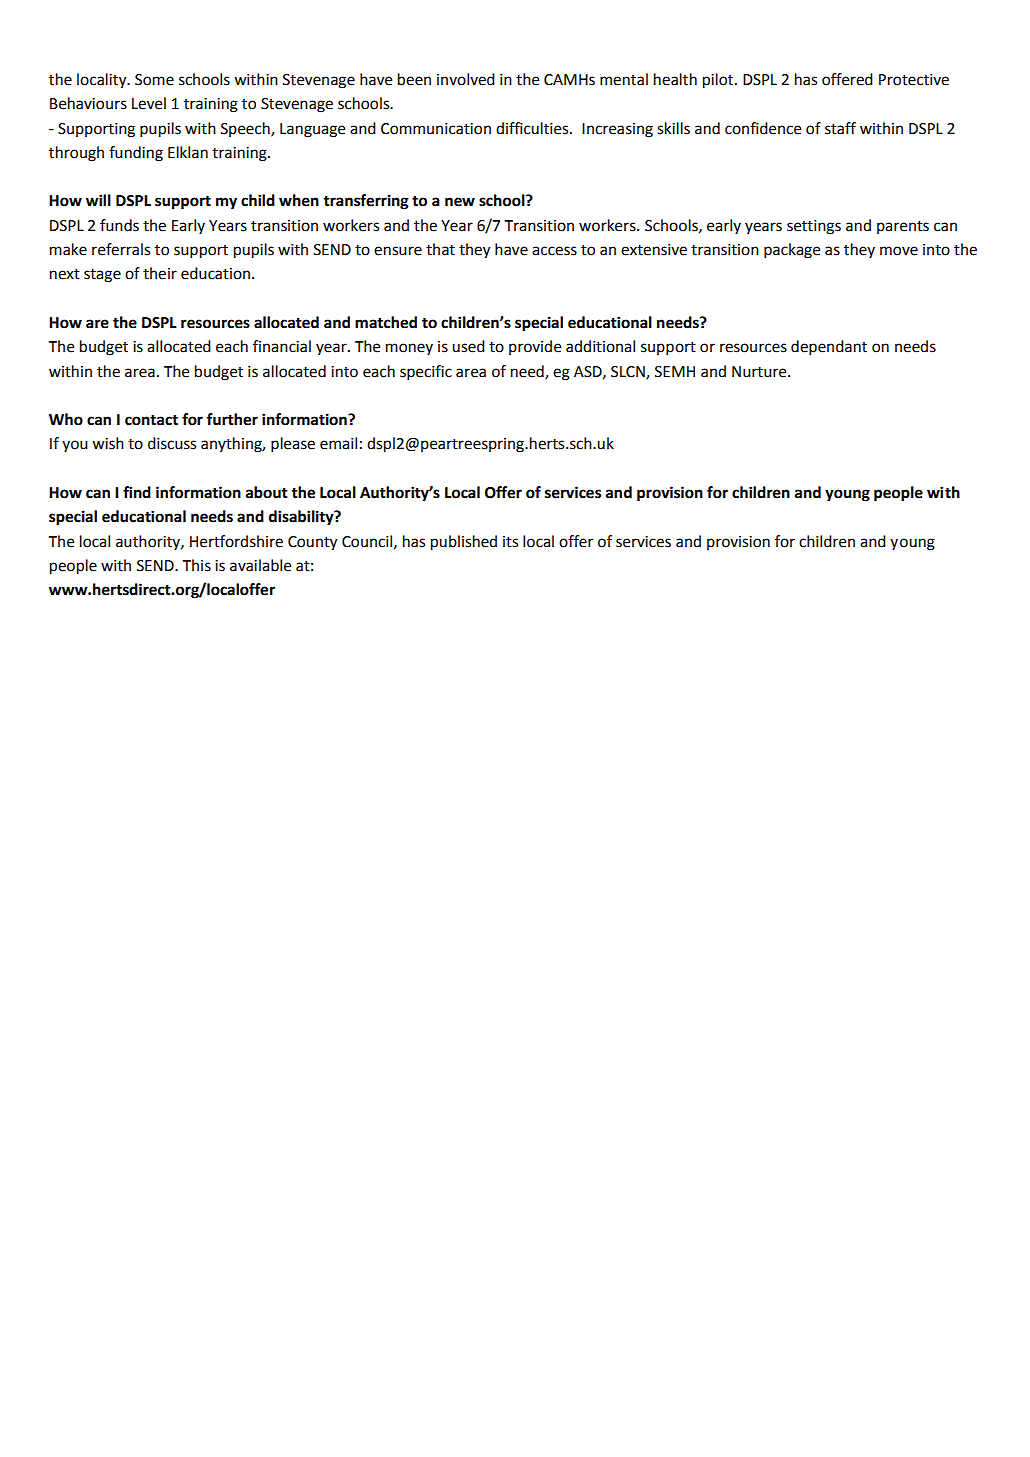 The width and height of the document is (1030, 1457). I want to click on will, so click(98, 200).
